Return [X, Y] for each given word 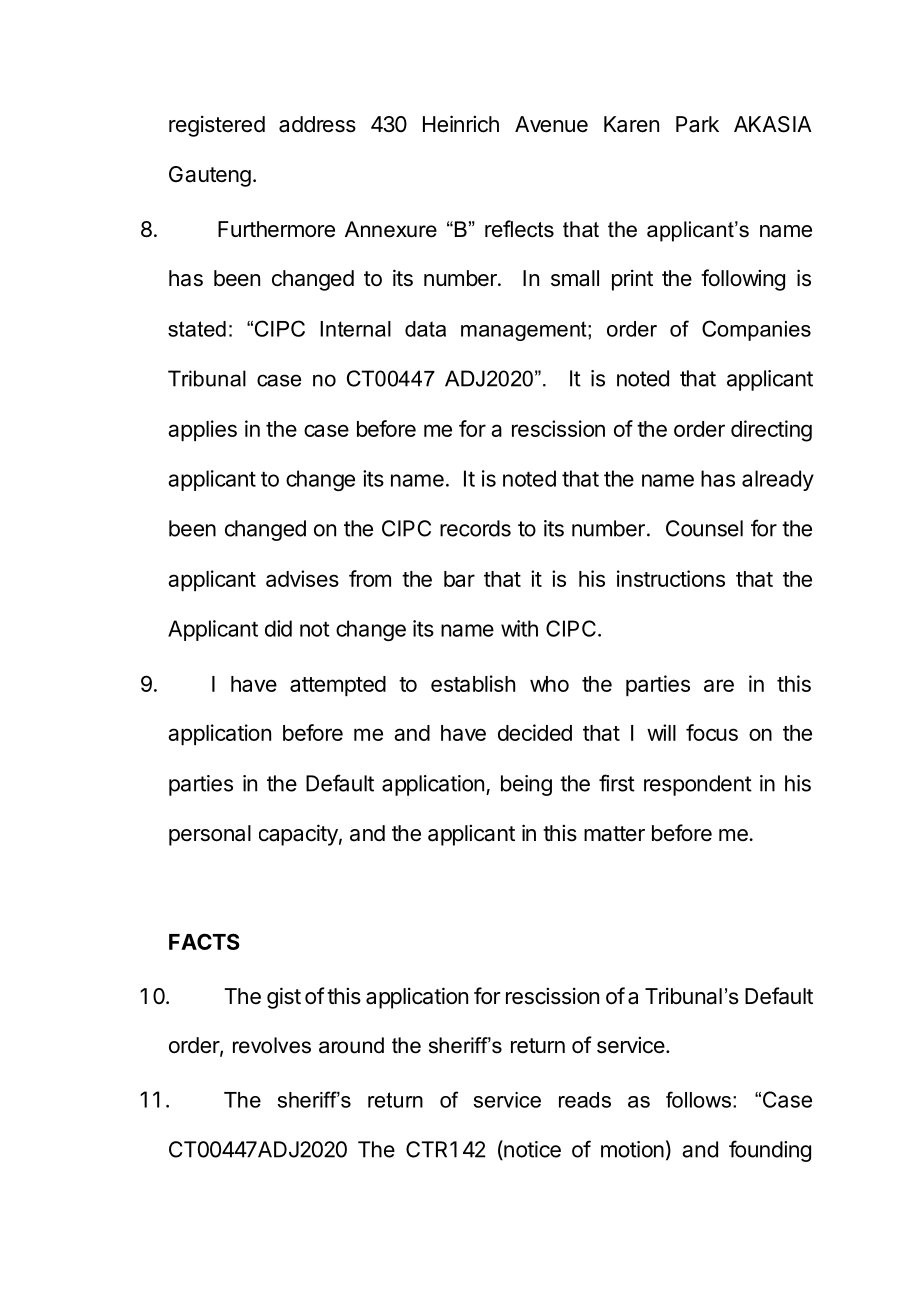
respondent [698, 785]
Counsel [704, 528]
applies [202, 430]
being [526, 785]
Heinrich [461, 124]
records [475, 528]
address [317, 124]
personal [210, 835]
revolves [272, 1045]
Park [697, 124]
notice [531, 1150]
